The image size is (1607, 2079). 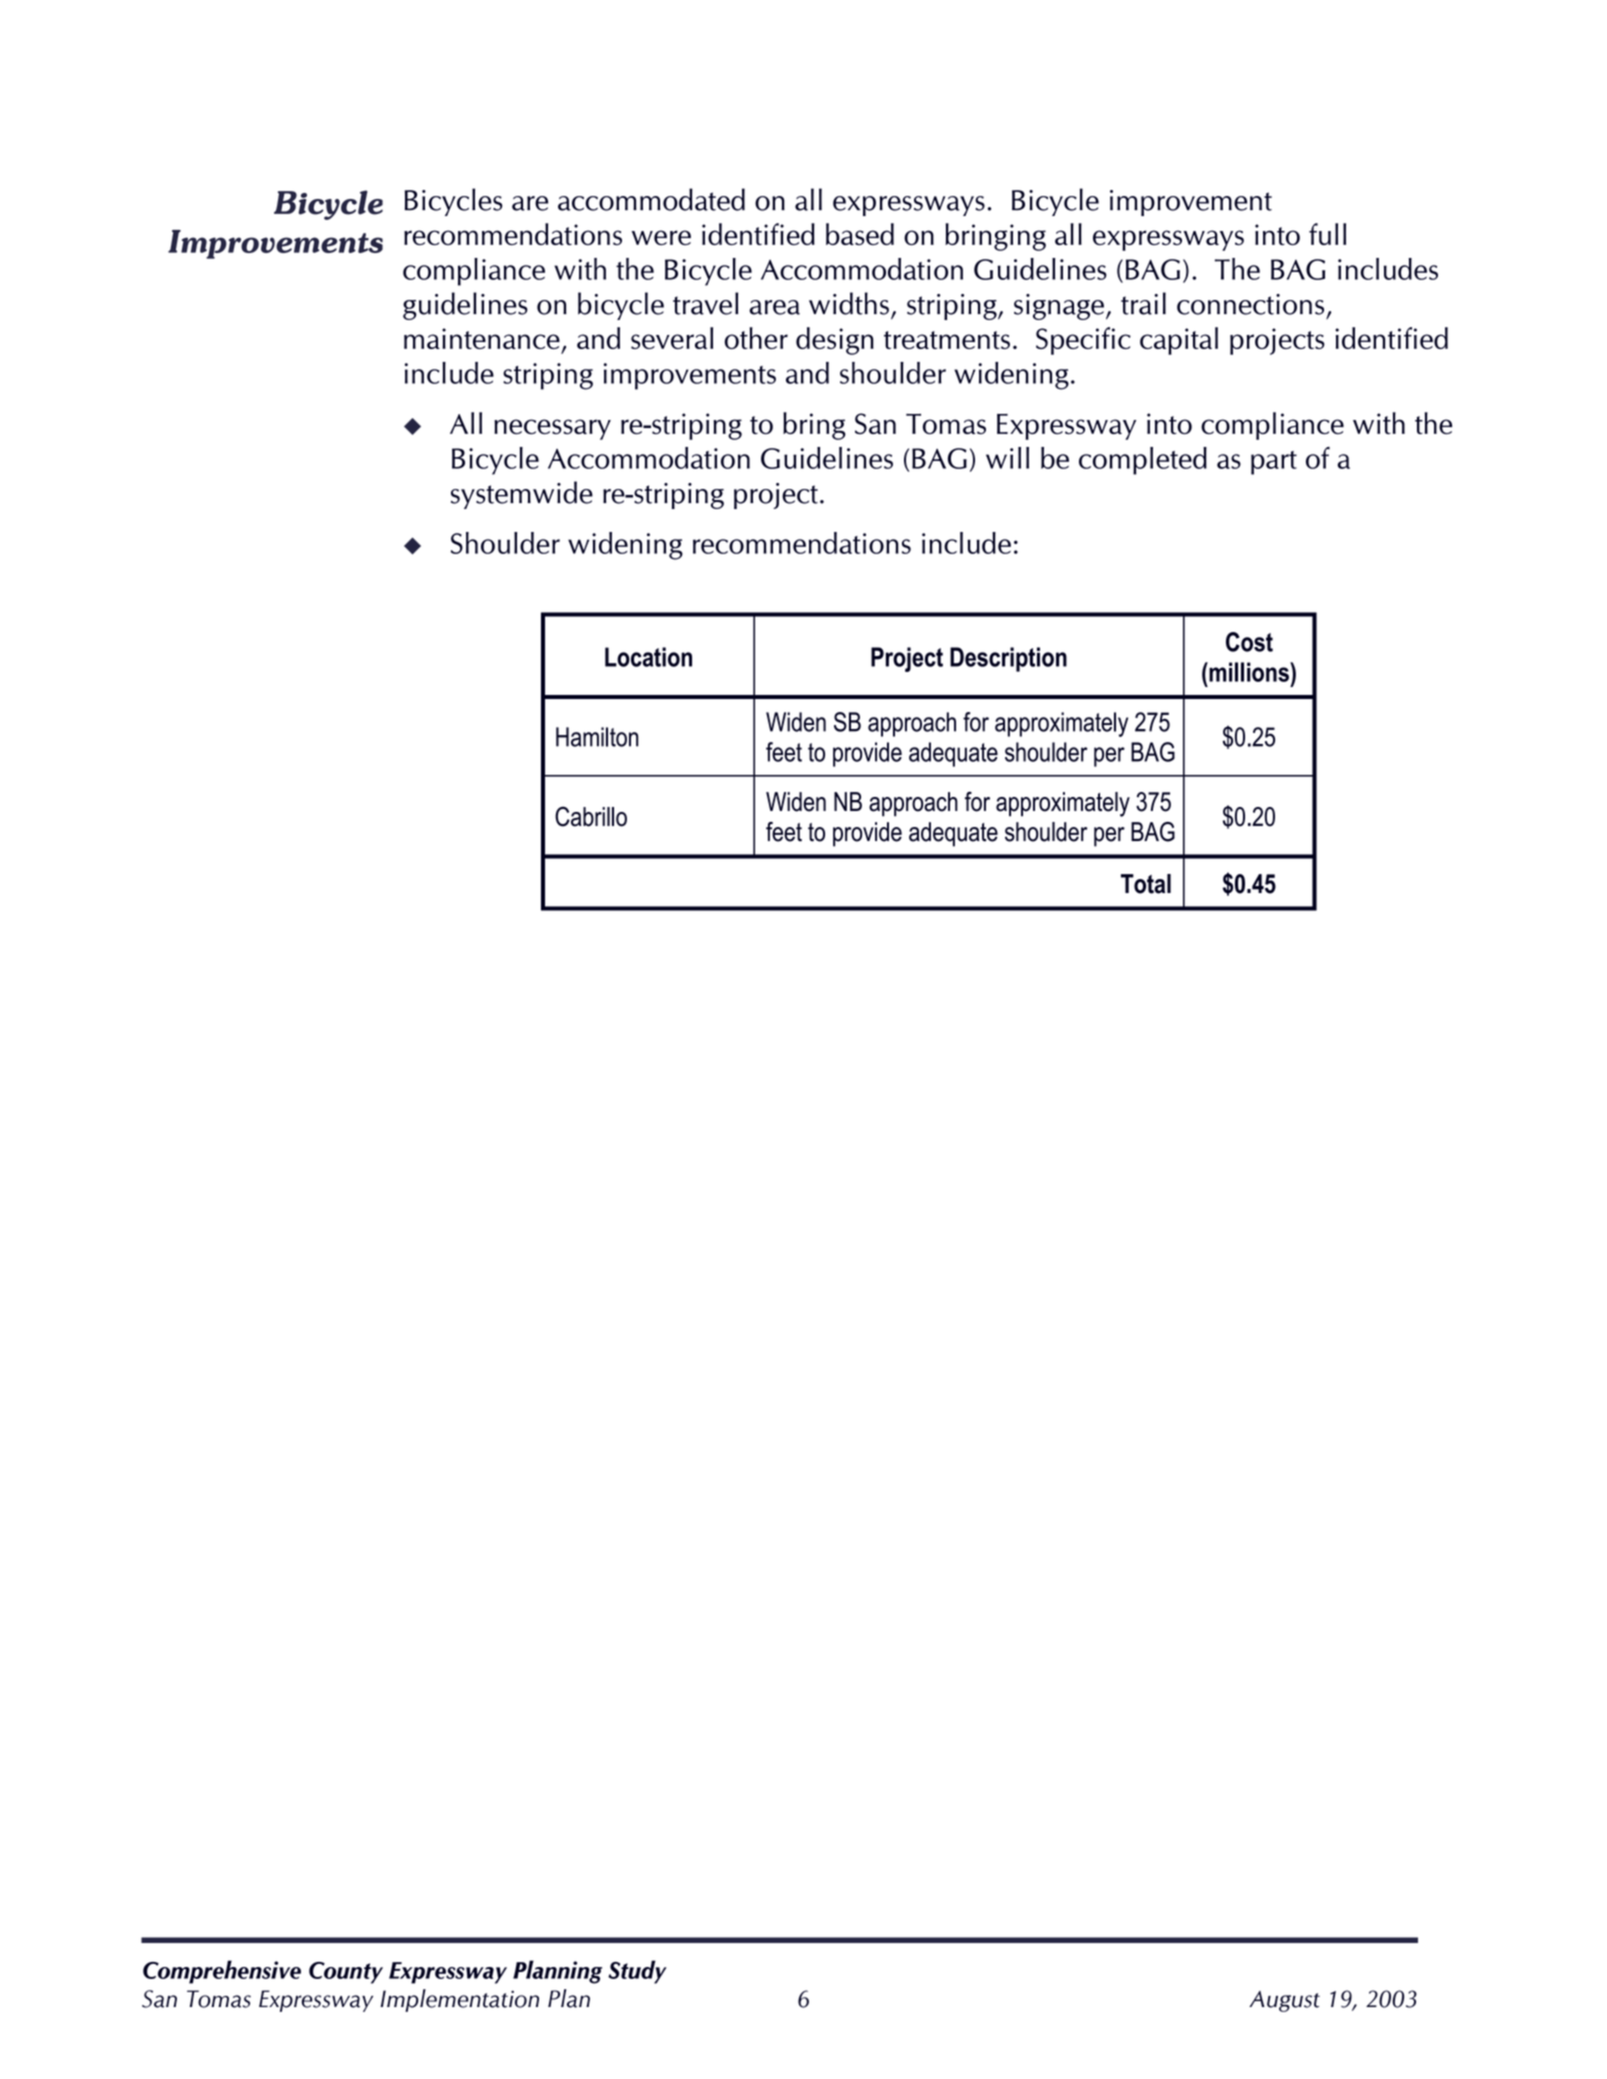 I want to click on Total, so click(x=1146, y=884).
